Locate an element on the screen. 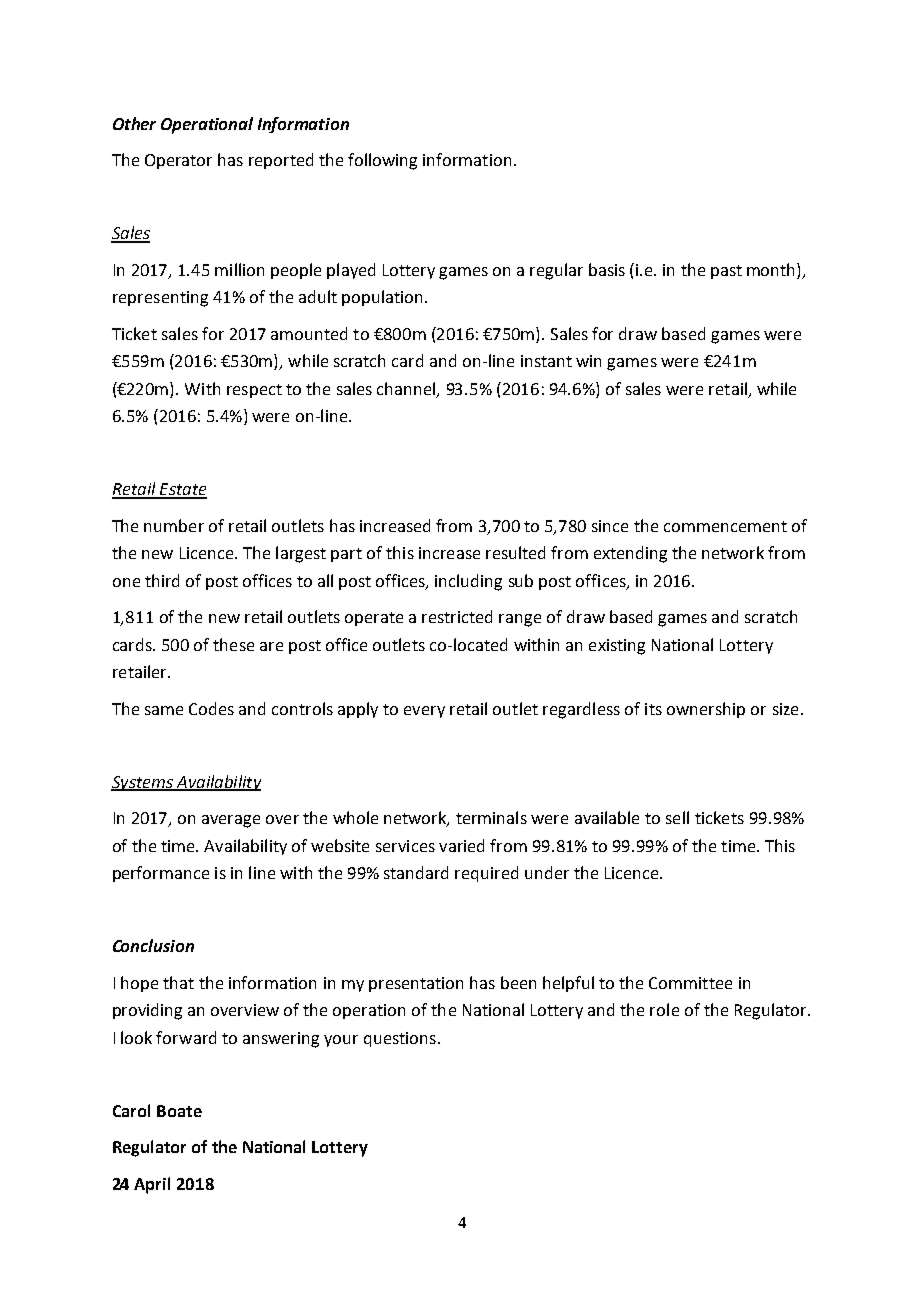 The image size is (924, 1308). April is located at coordinates (152, 1185).
